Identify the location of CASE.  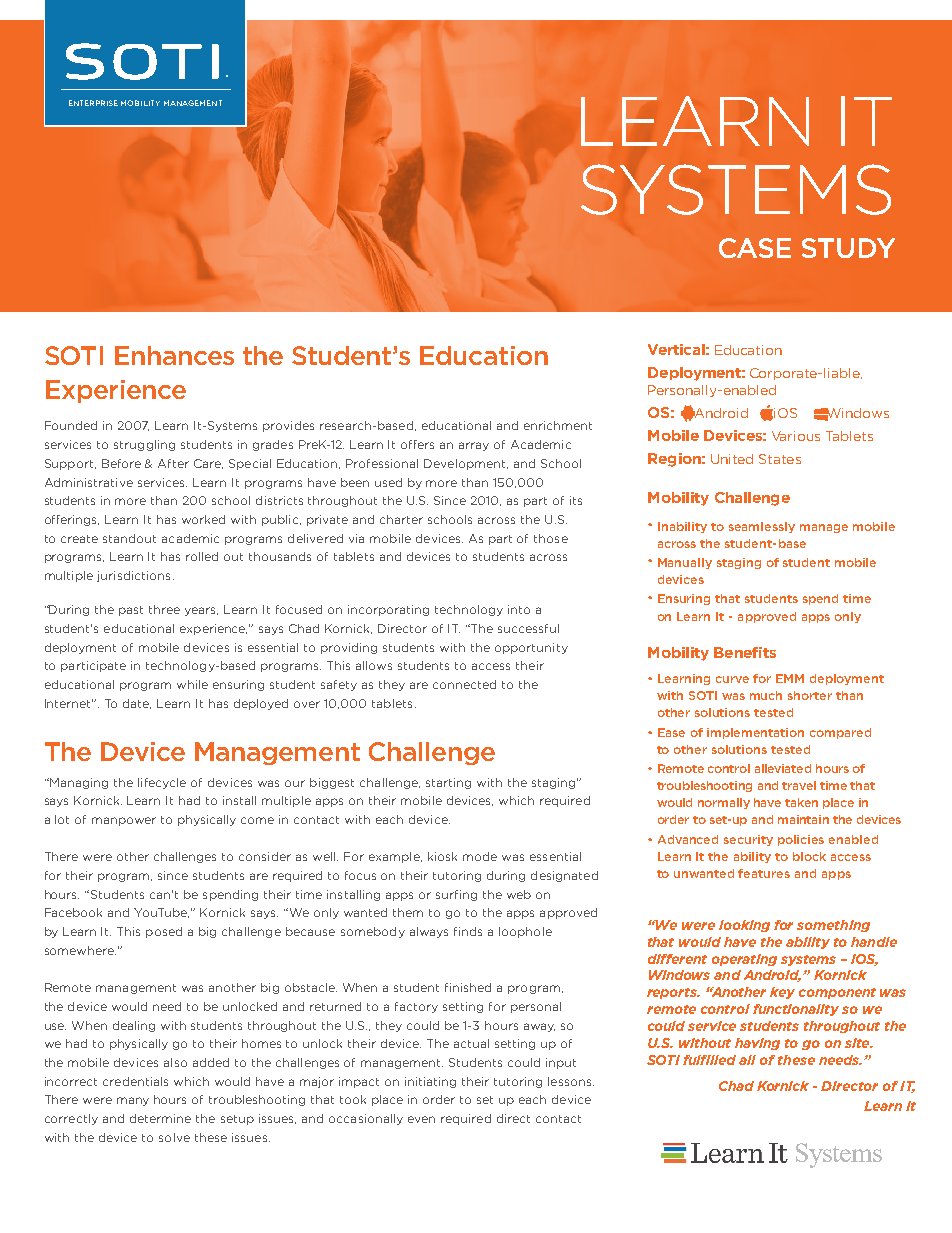
(755, 248).
